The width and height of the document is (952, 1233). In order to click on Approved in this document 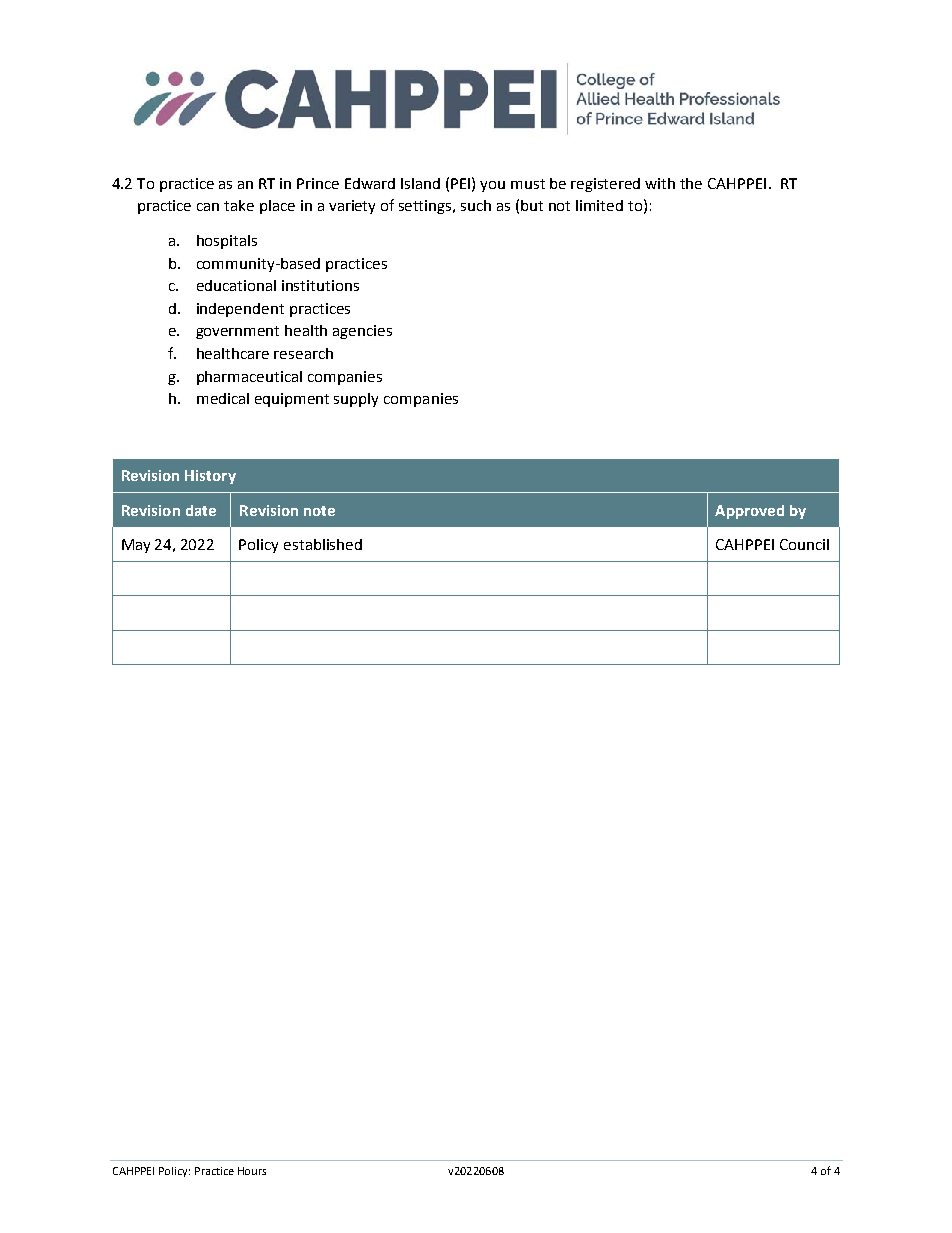, I will do `click(749, 512)`.
